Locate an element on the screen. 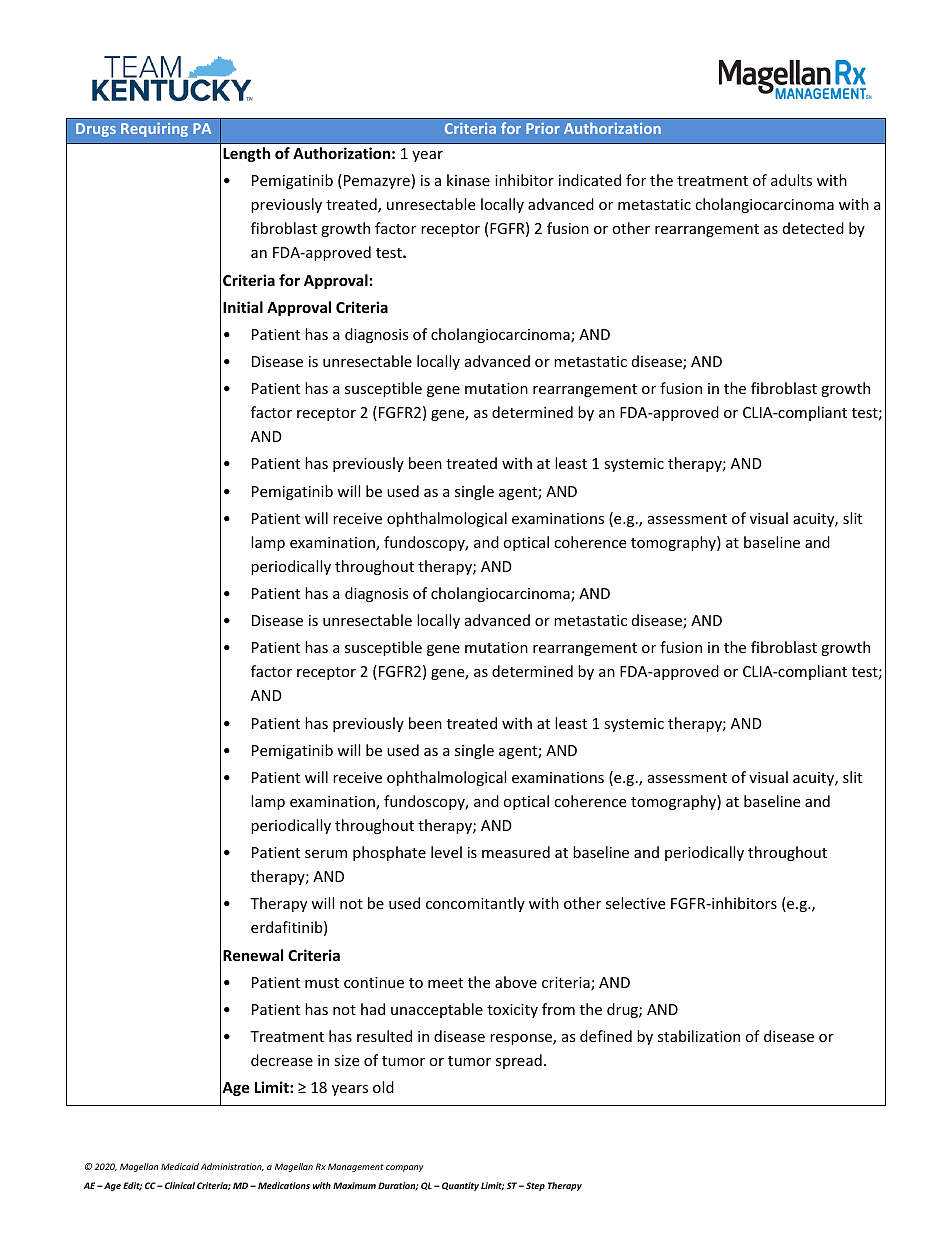 The height and width of the screenshot is (1233, 952). indicated is located at coordinates (590, 180).
